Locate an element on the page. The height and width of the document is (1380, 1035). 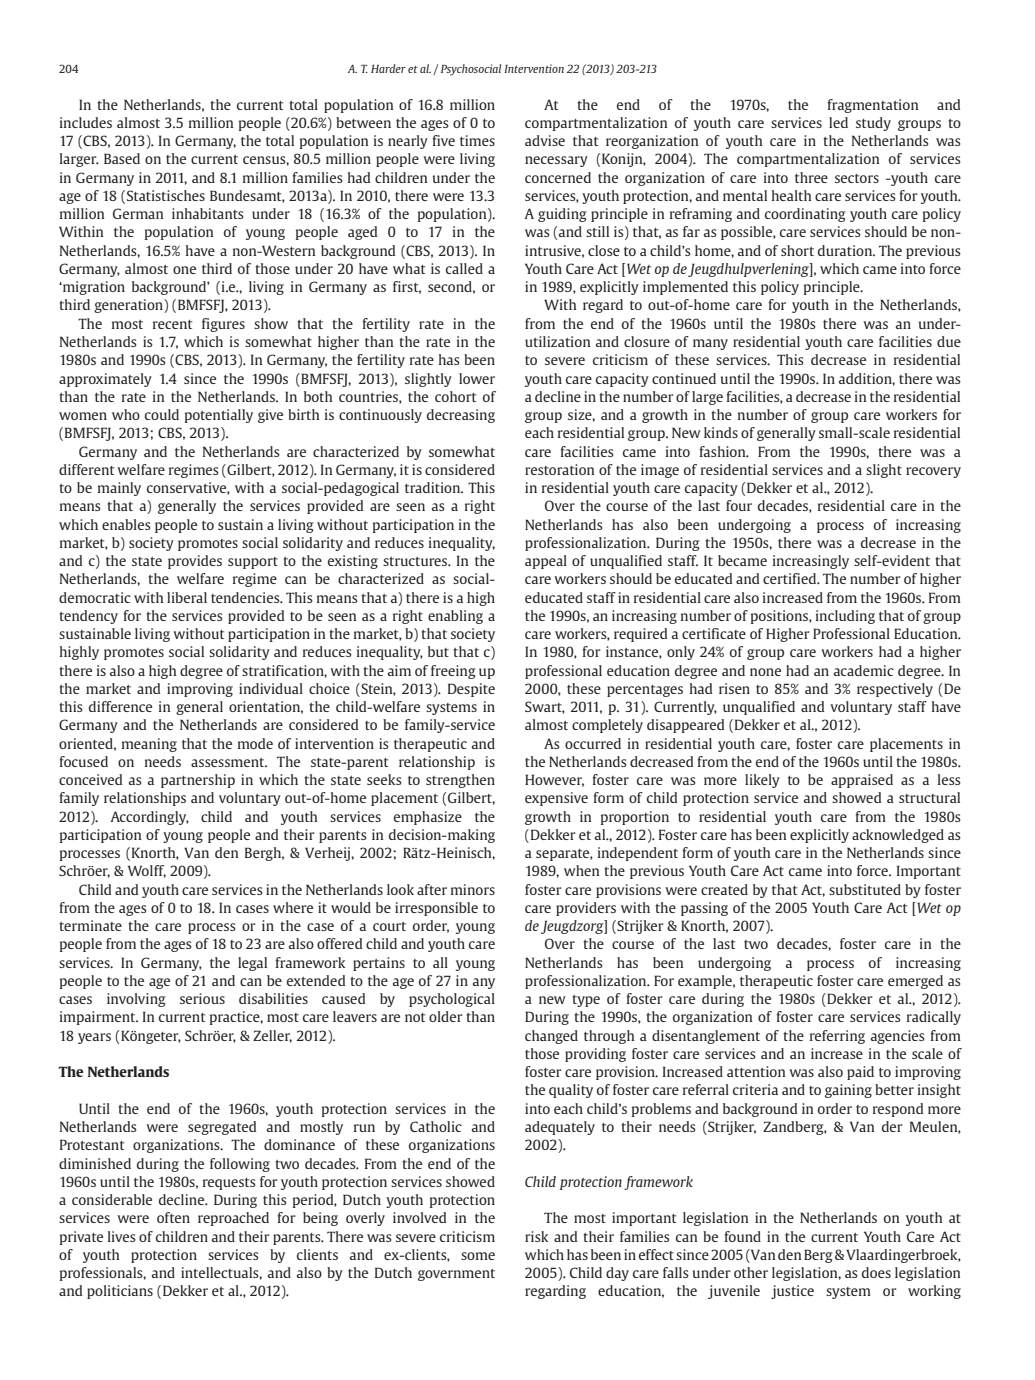
Despite is located at coordinates (471, 690).
